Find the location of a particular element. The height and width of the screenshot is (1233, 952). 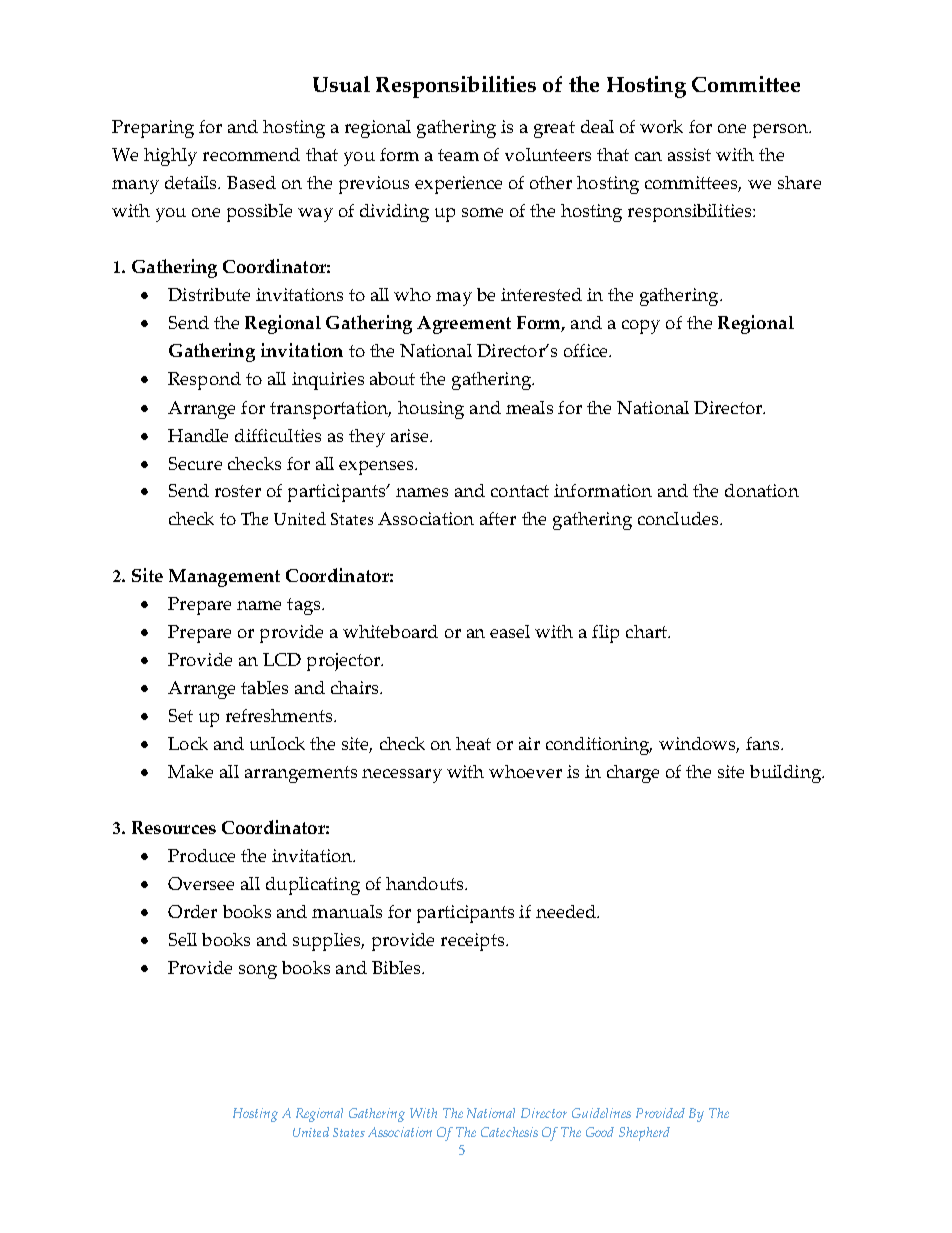

heat is located at coordinates (473, 743).
